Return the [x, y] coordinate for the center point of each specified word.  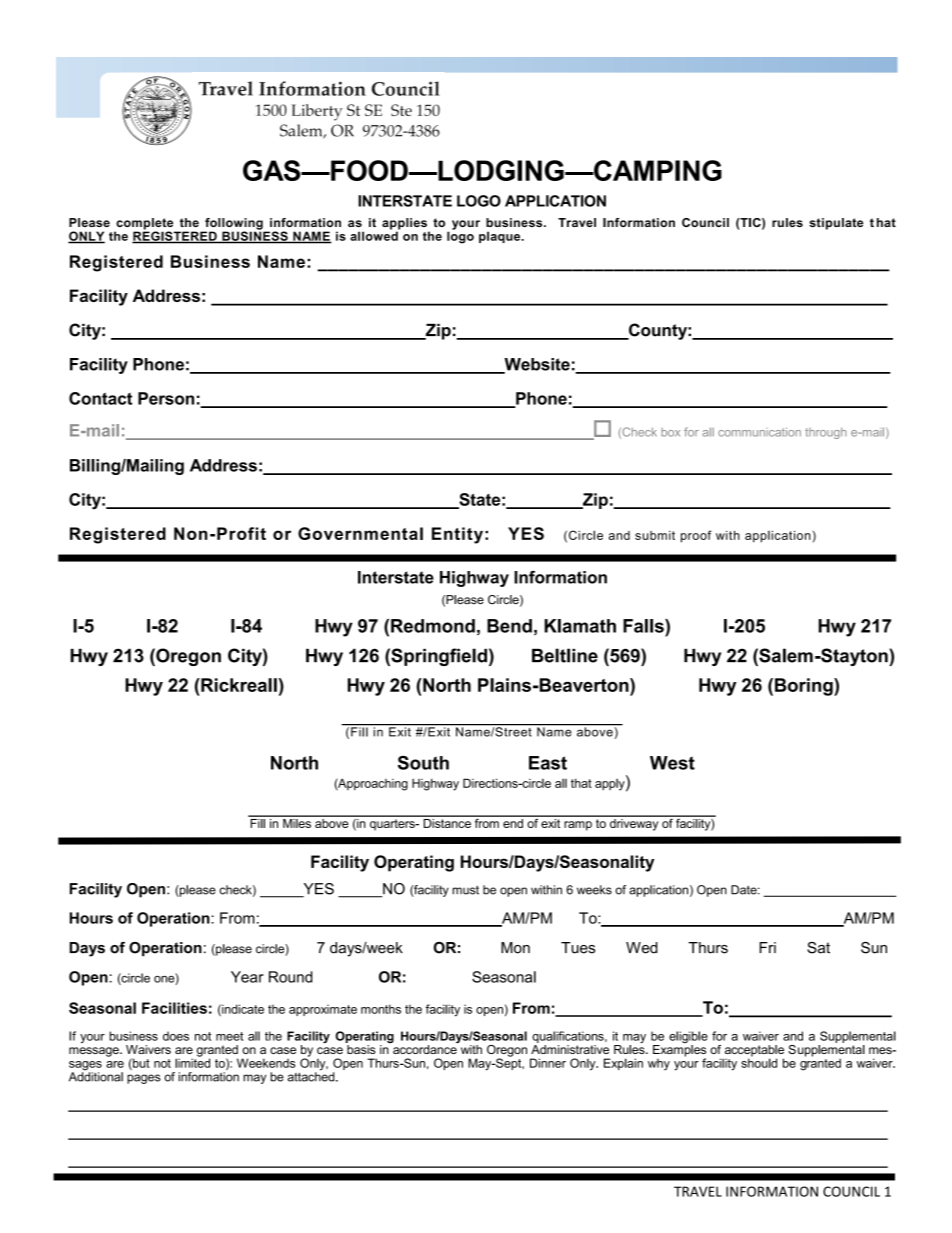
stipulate [836, 224]
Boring [805, 687]
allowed [375, 235]
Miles [297, 822]
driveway [634, 823]
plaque [501, 237]
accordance [425, 1048]
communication [759, 432]
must [465, 890]
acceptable [754, 1052]
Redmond [433, 626]
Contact [100, 398]
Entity [457, 535]
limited [192, 1062]
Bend [509, 626]
